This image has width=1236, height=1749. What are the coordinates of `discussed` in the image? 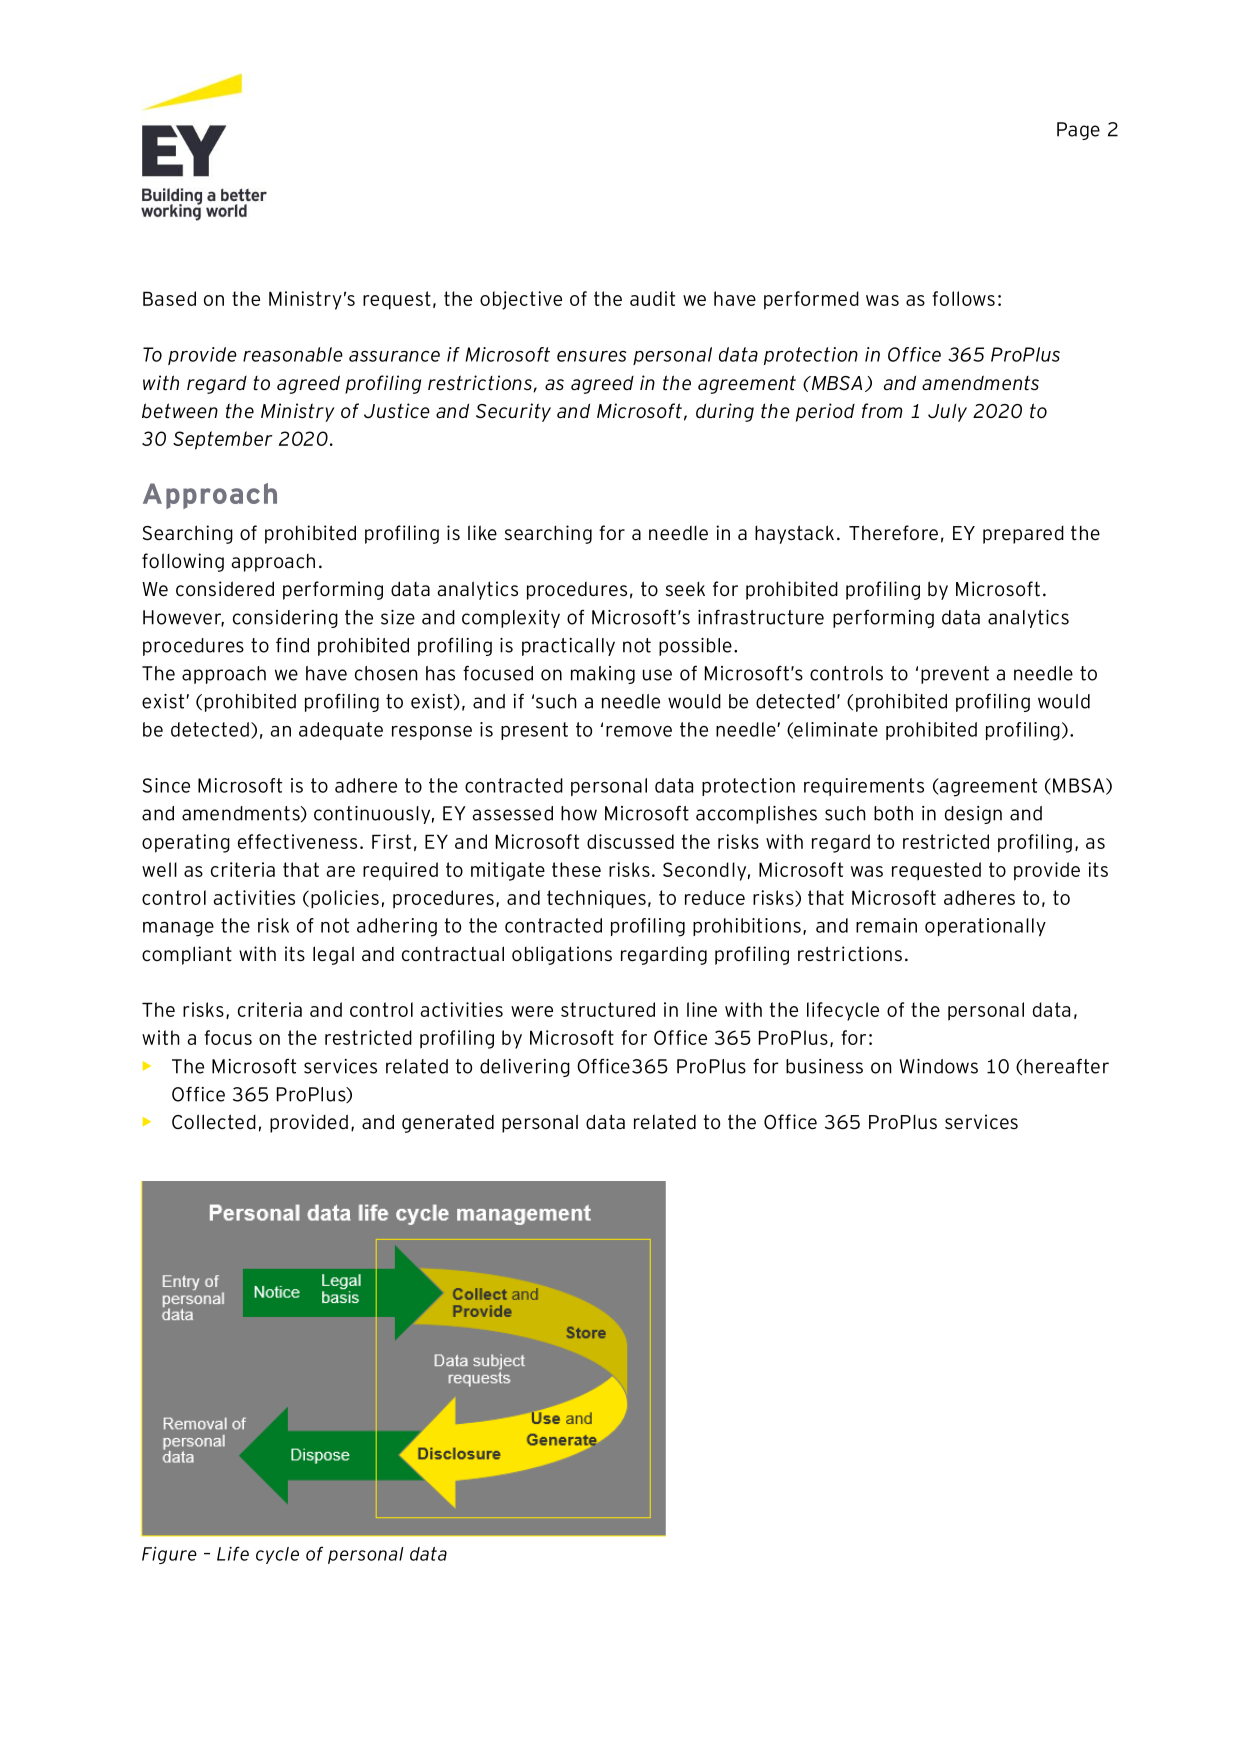 It's located at (630, 841).
